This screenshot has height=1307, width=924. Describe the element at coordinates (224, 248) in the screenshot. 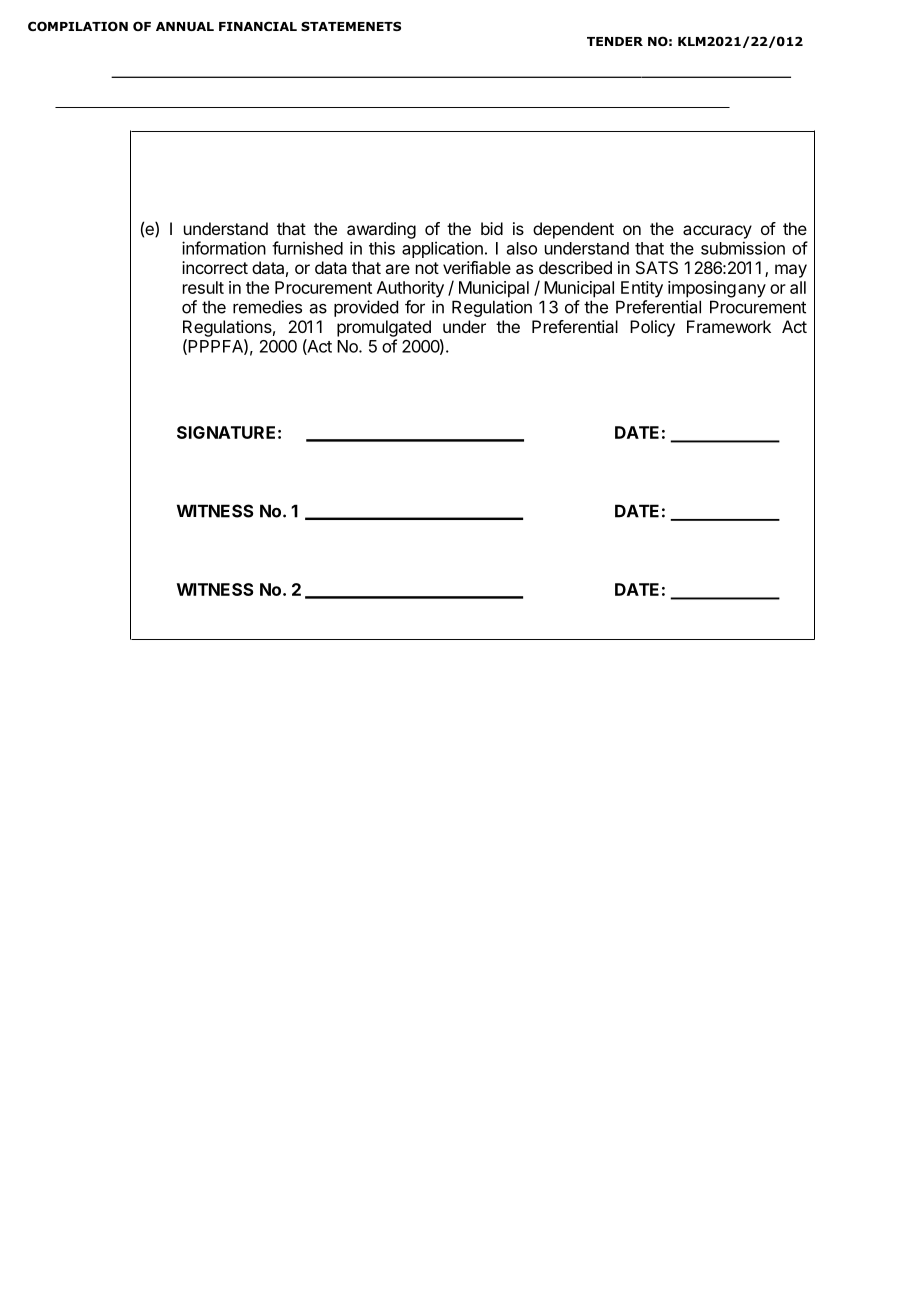

I see `information` at that location.
